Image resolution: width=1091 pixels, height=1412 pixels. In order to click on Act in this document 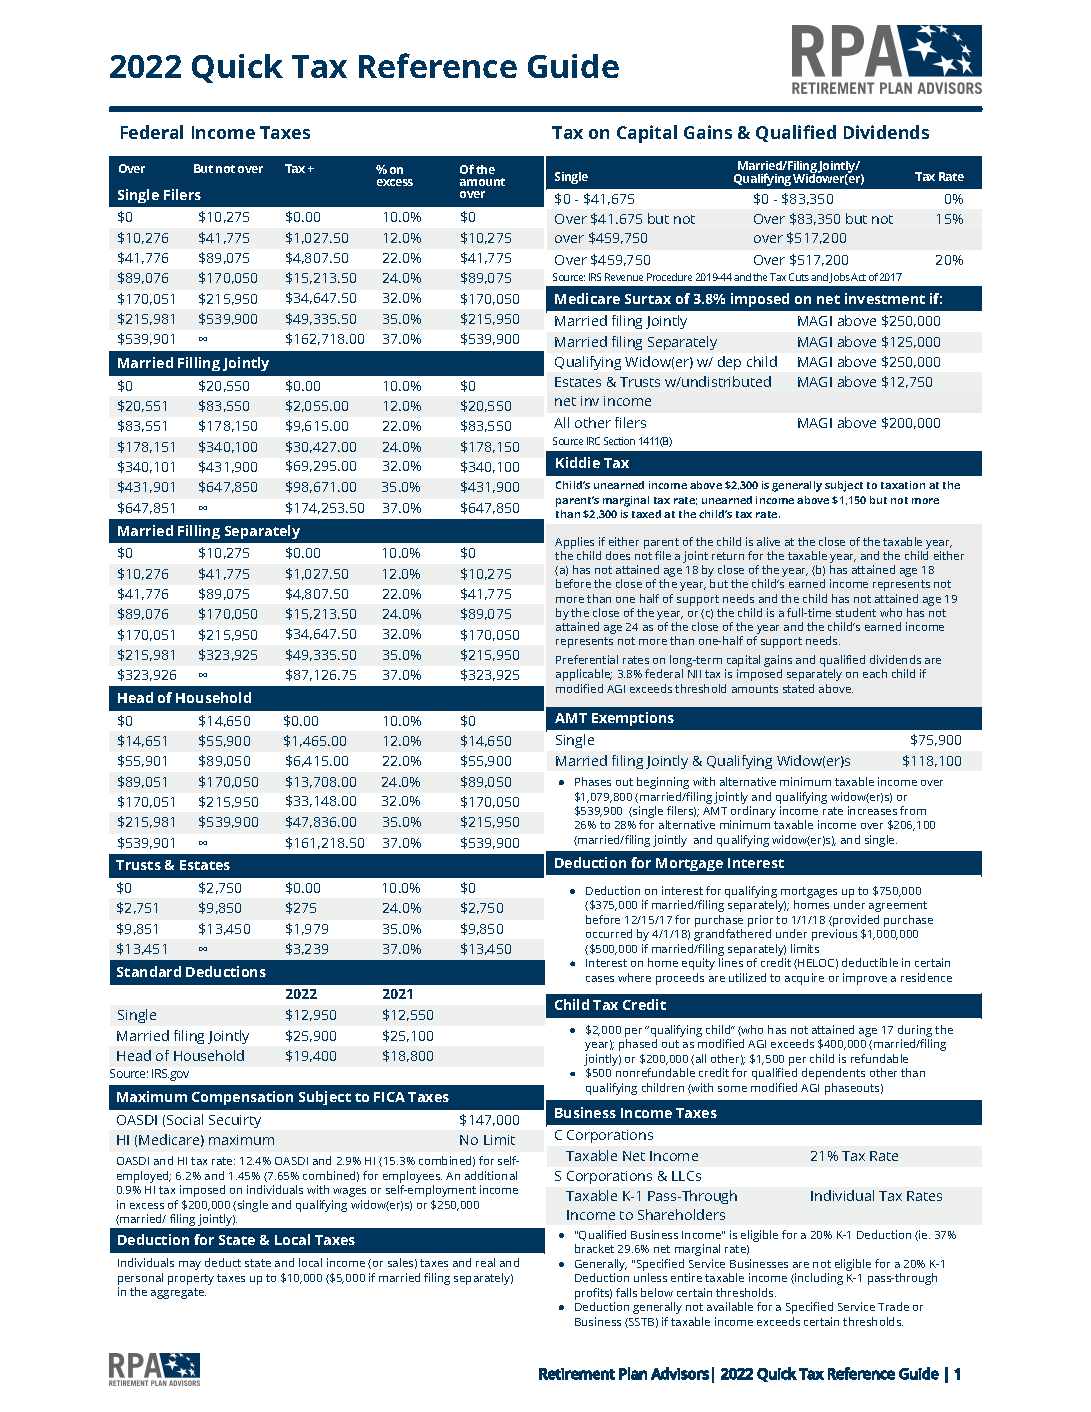, I will do `click(858, 277)`.
